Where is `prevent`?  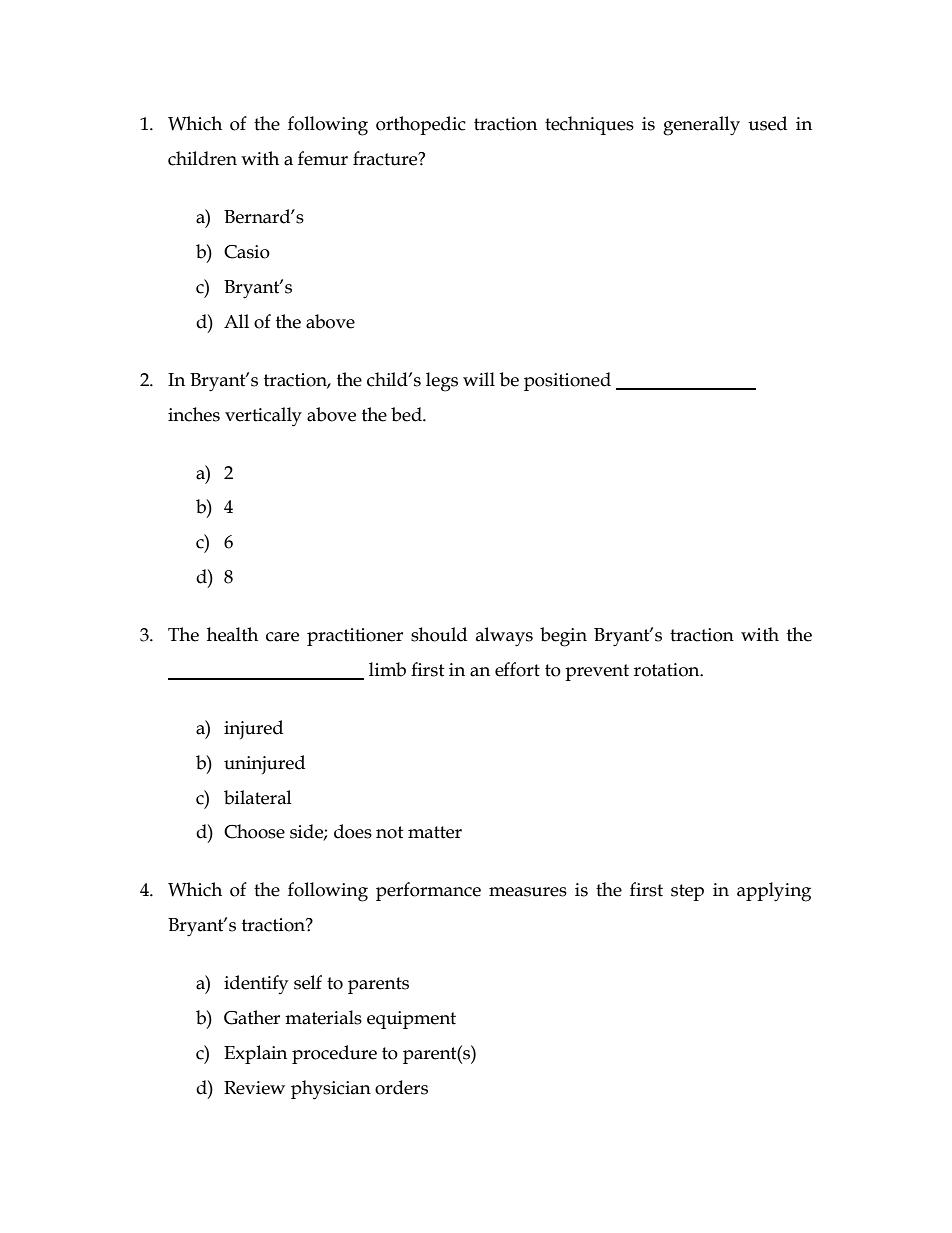
prevent is located at coordinates (597, 672).
